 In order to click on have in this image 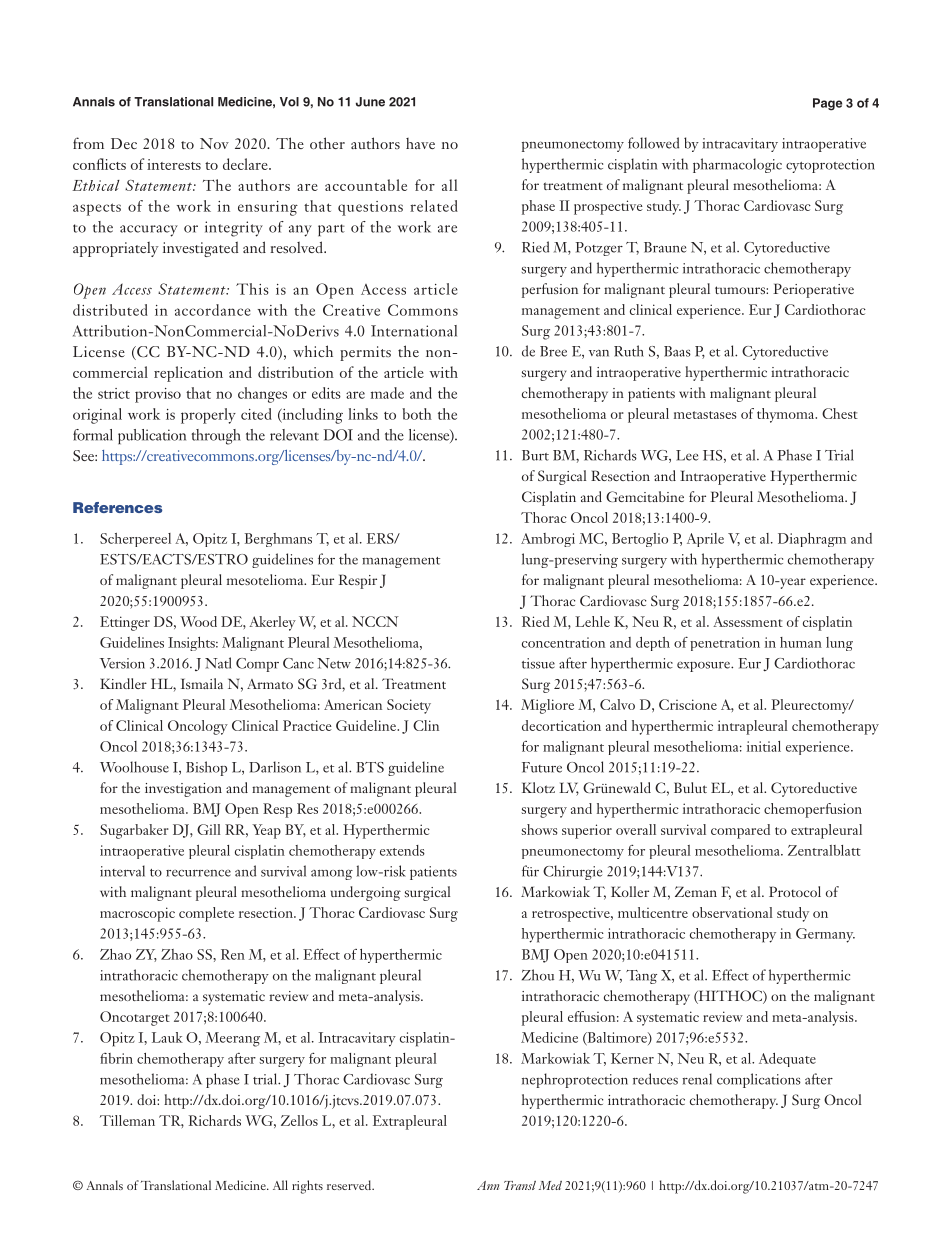, I will do `click(420, 143)`.
